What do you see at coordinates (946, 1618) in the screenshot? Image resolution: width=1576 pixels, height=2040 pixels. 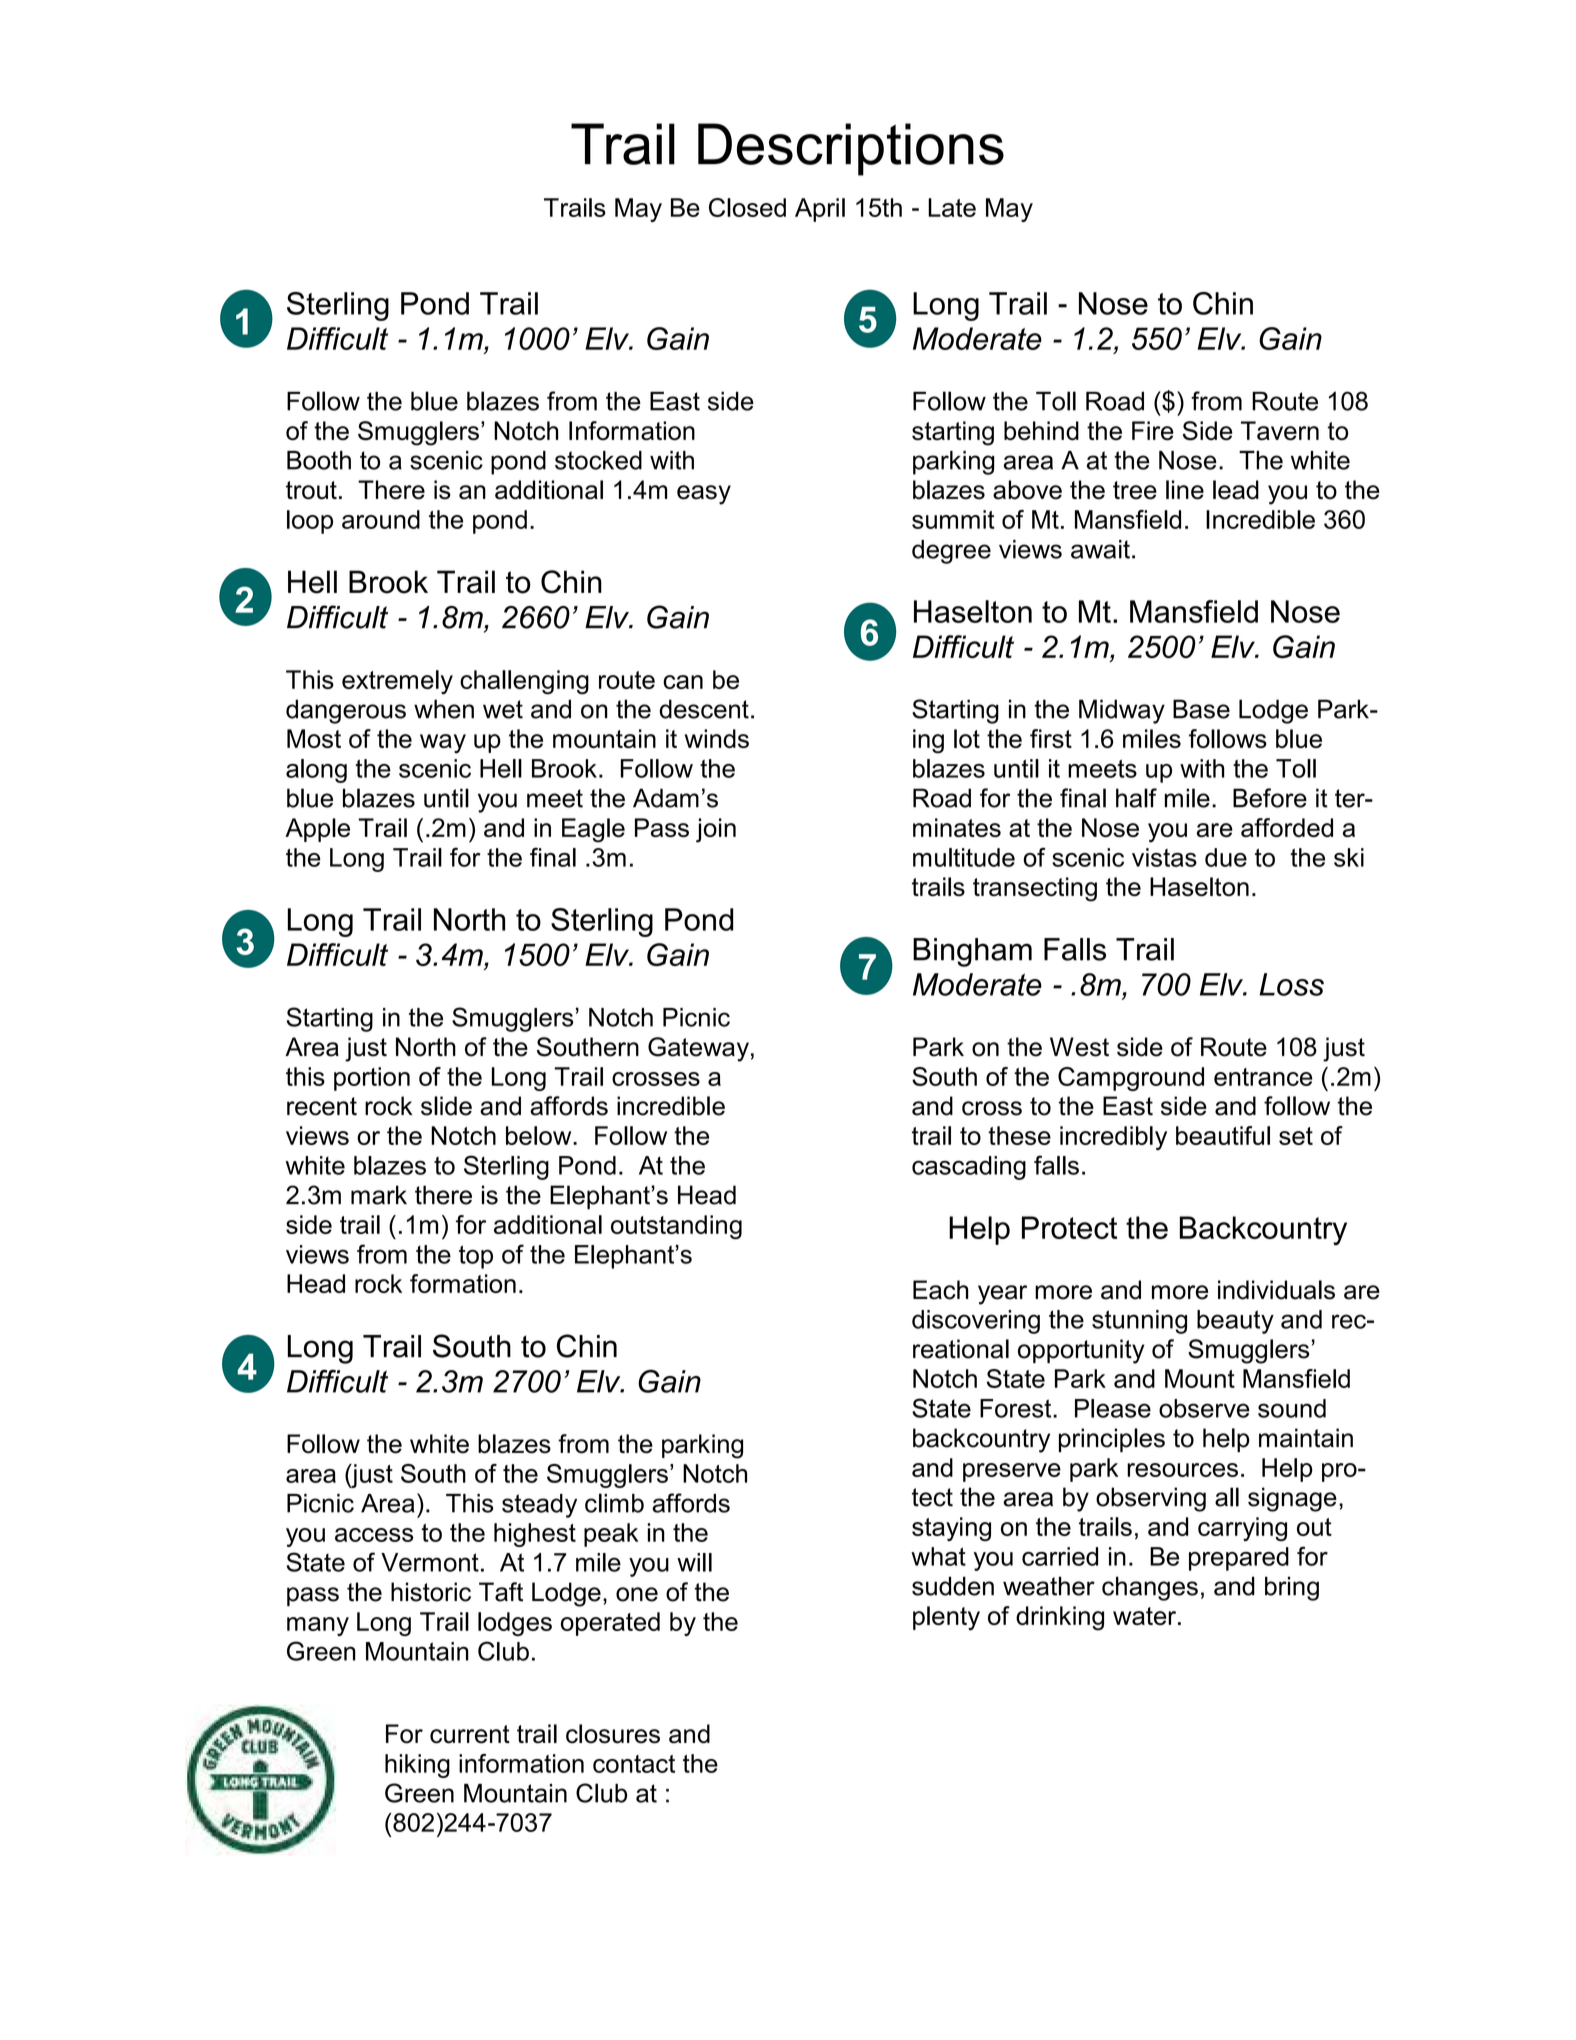 I see `plenty` at bounding box center [946, 1618].
